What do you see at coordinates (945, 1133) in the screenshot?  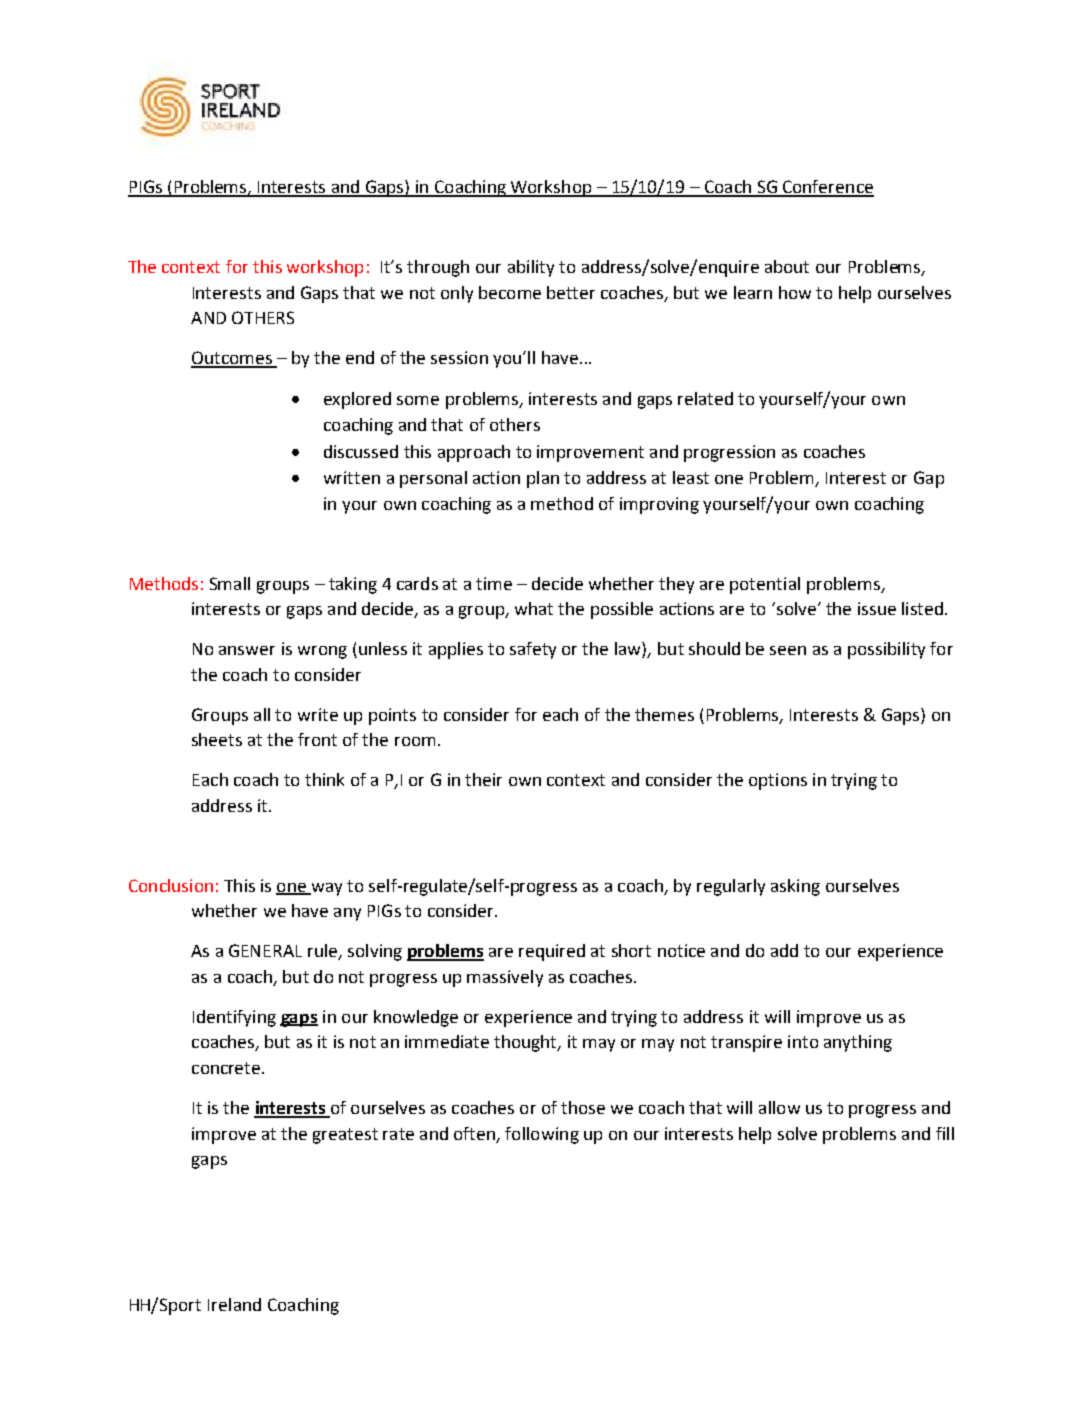 I see `fill` at bounding box center [945, 1133].
